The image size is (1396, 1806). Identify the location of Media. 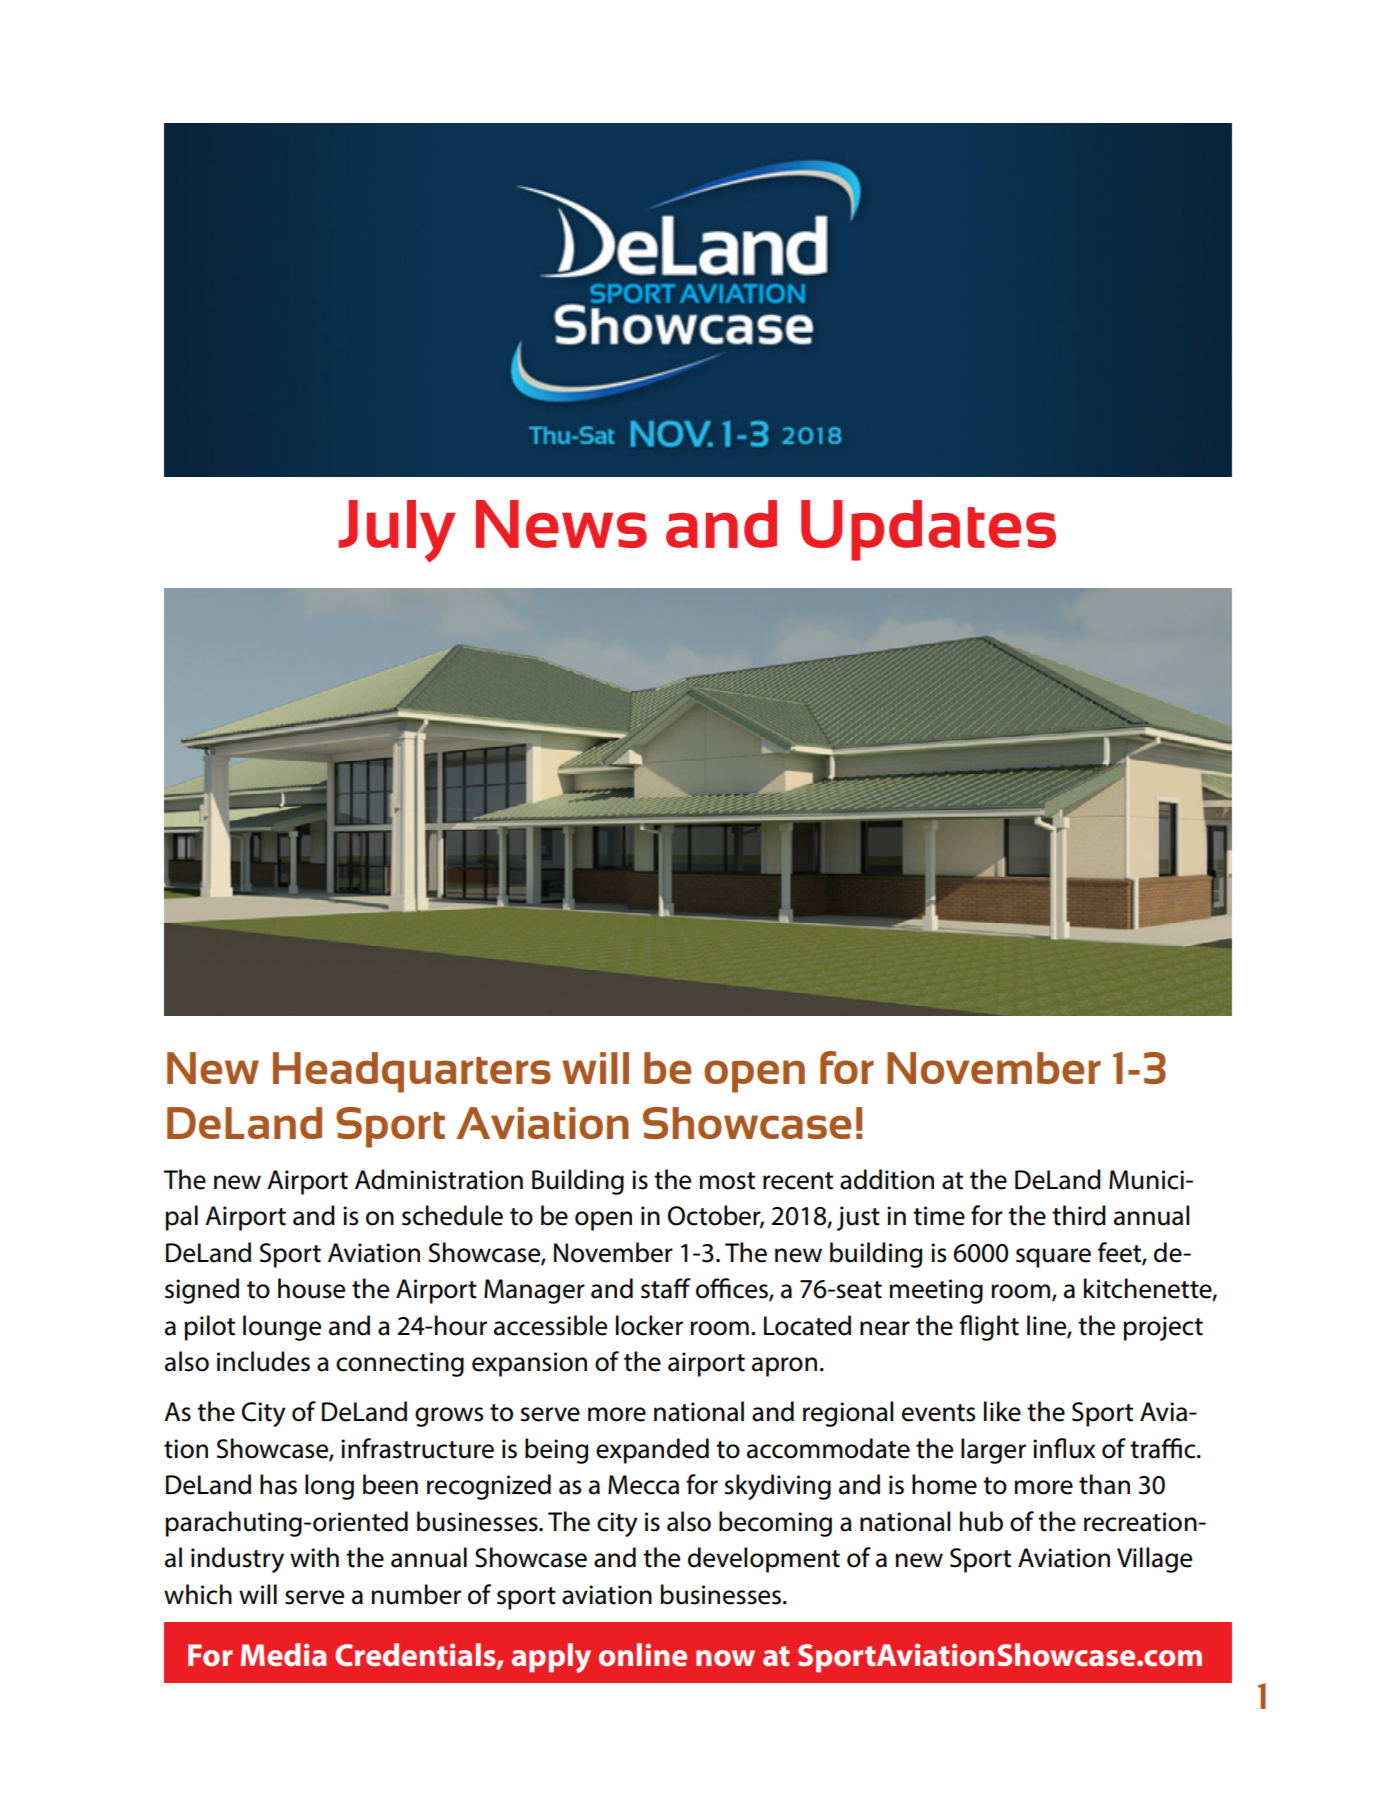
(284, 1655).
